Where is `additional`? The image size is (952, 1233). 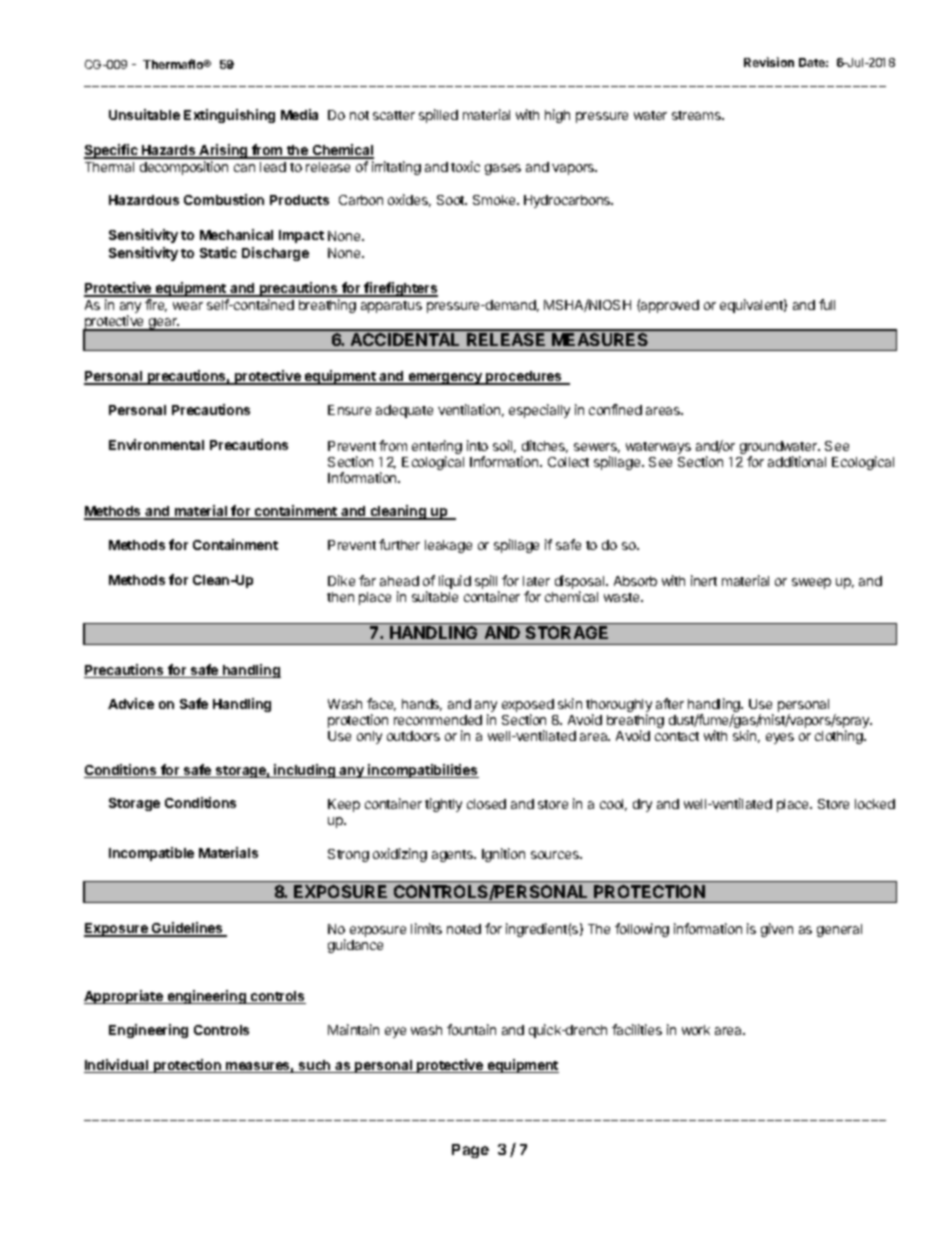
additional is located at coordinates (797, 461).
